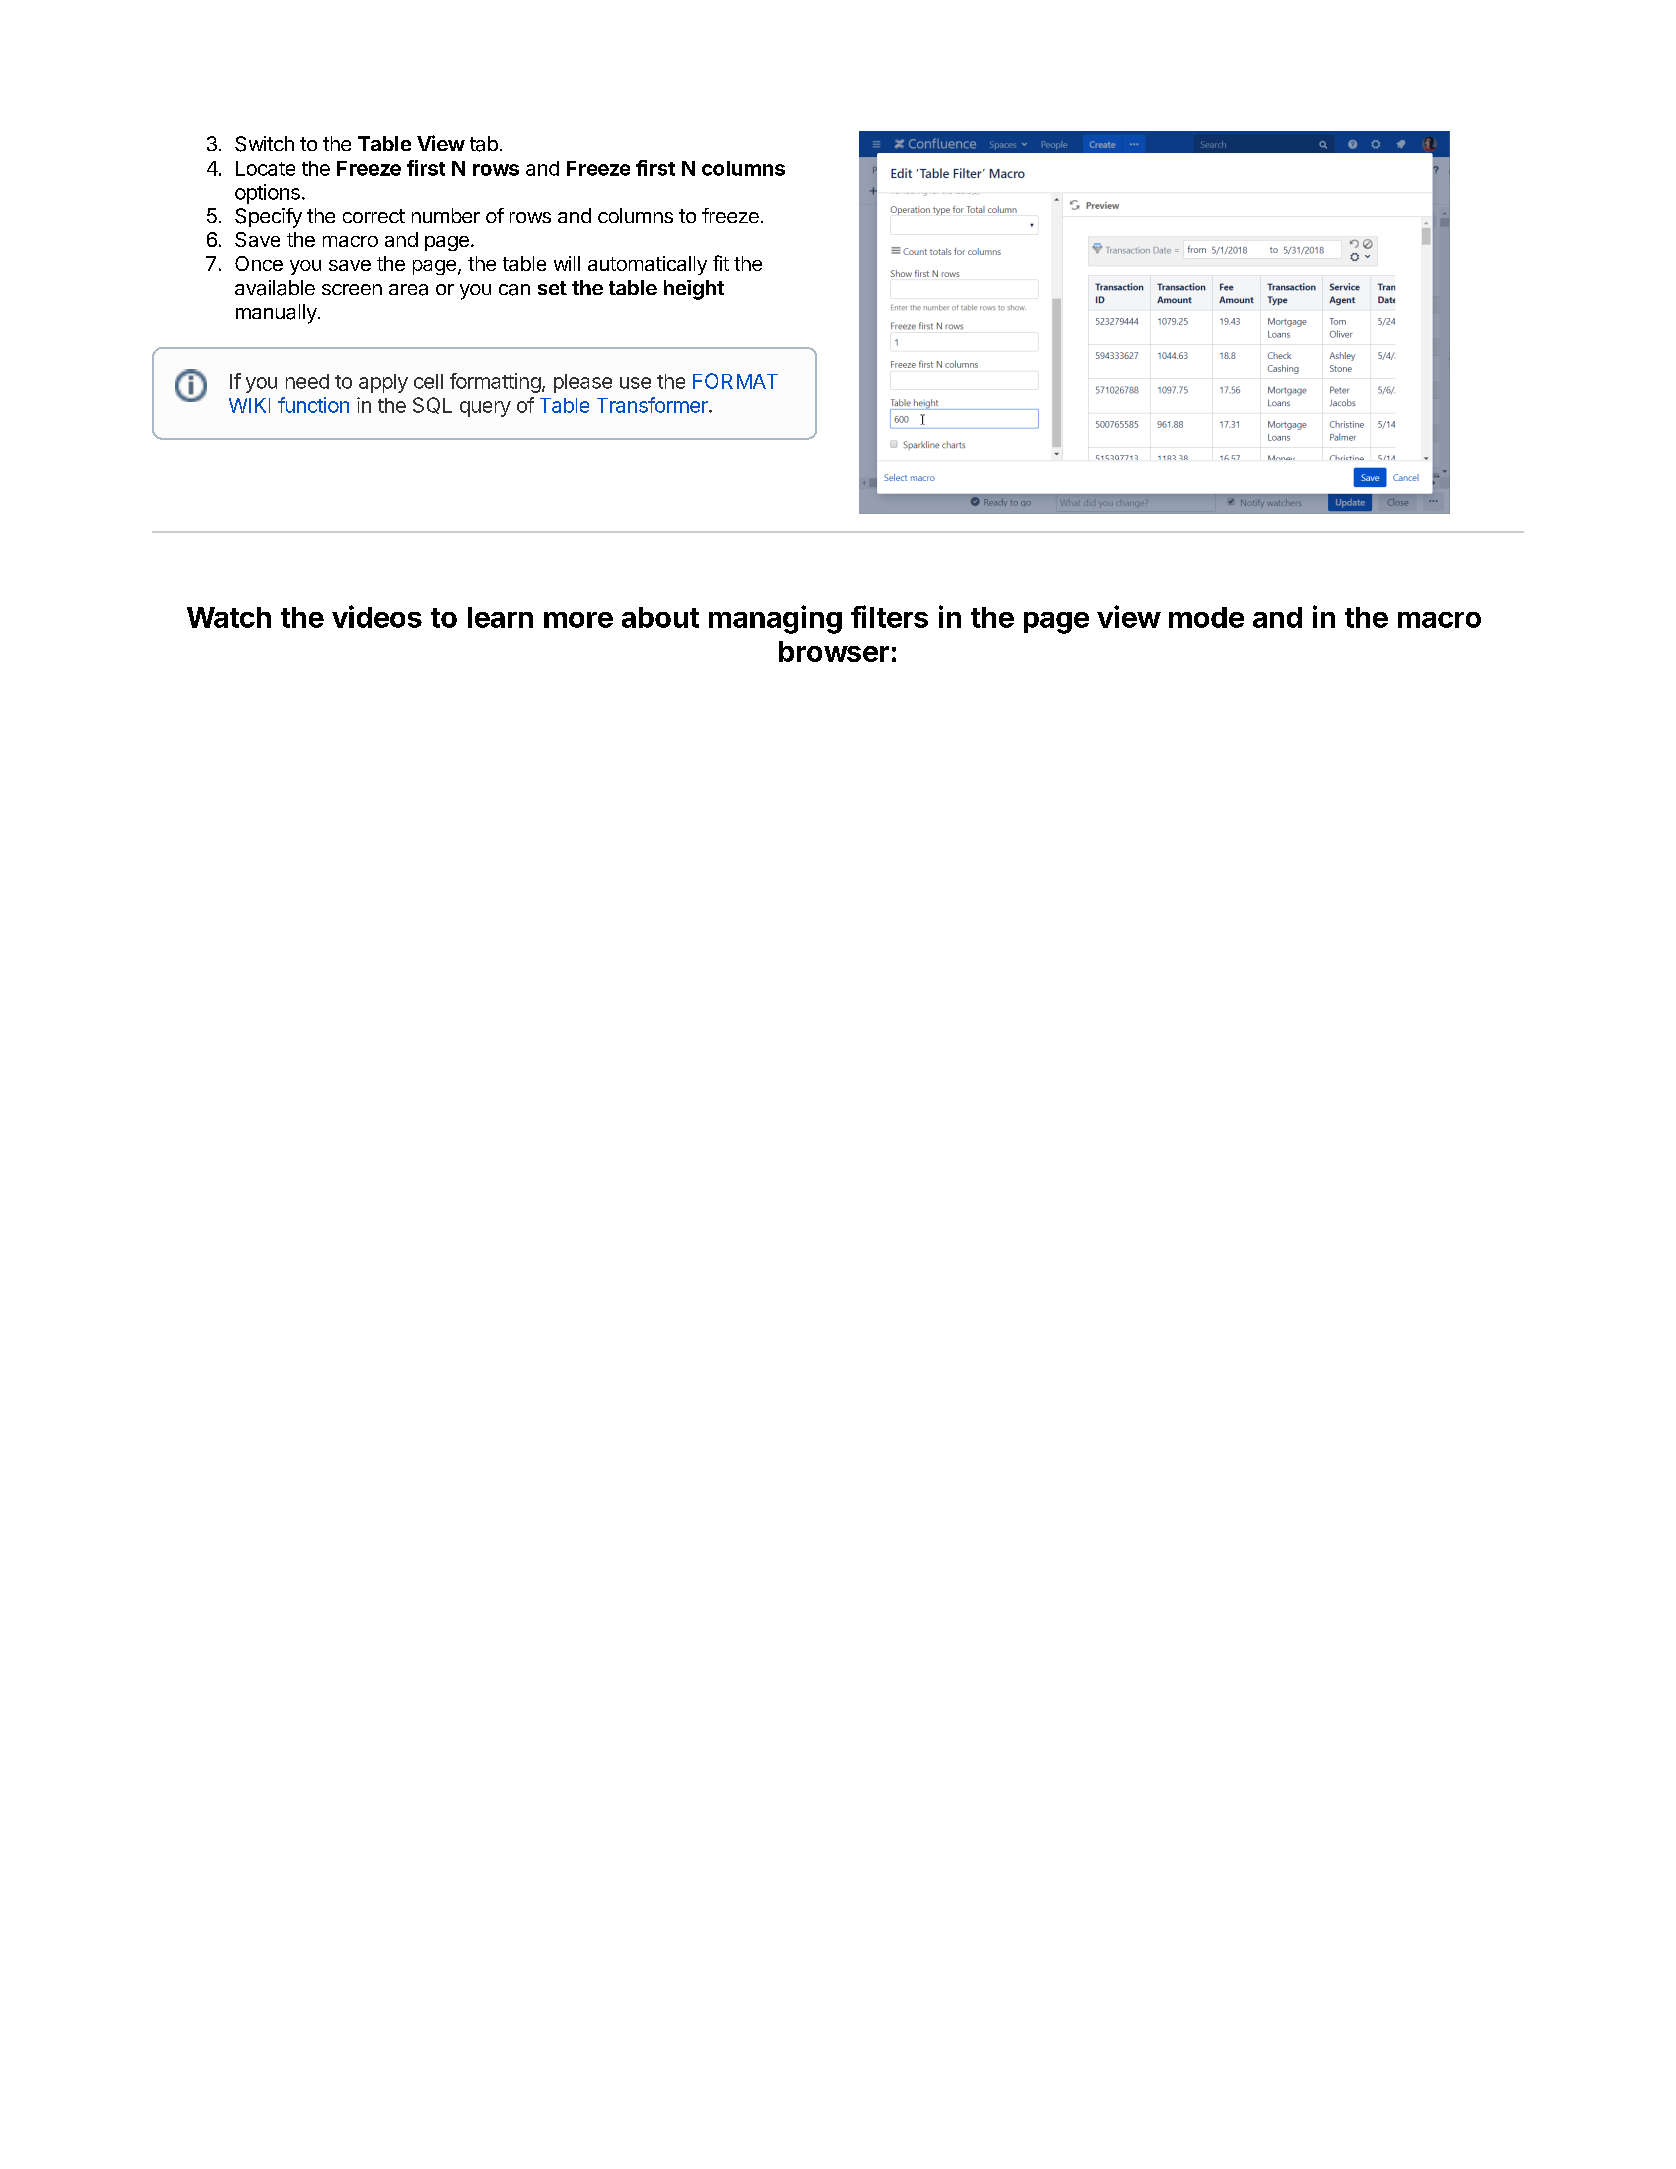 This screenshot has height=2169, width=1676. Describe the element at coordinates (1206, 617) in the screenshot. I see `mode` at that location.
